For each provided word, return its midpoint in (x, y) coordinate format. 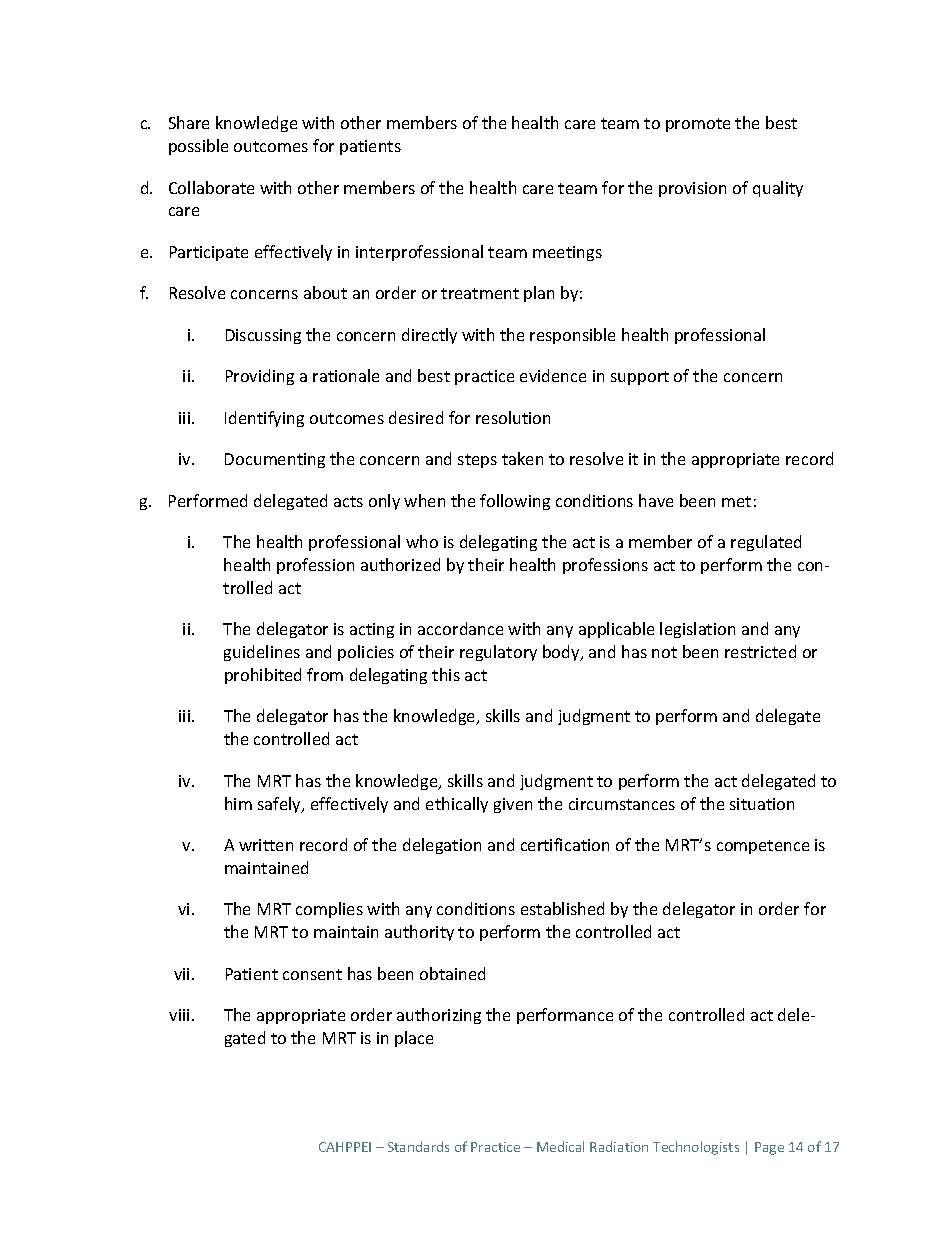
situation (762, 804)
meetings (567, 253)
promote (698, 125)
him (238, 803)
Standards (418, 1146)
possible (198, 147)
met (736, 501)
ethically (457, 805)
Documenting (275, 460)
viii (181, 1015)
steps (477, 461)
